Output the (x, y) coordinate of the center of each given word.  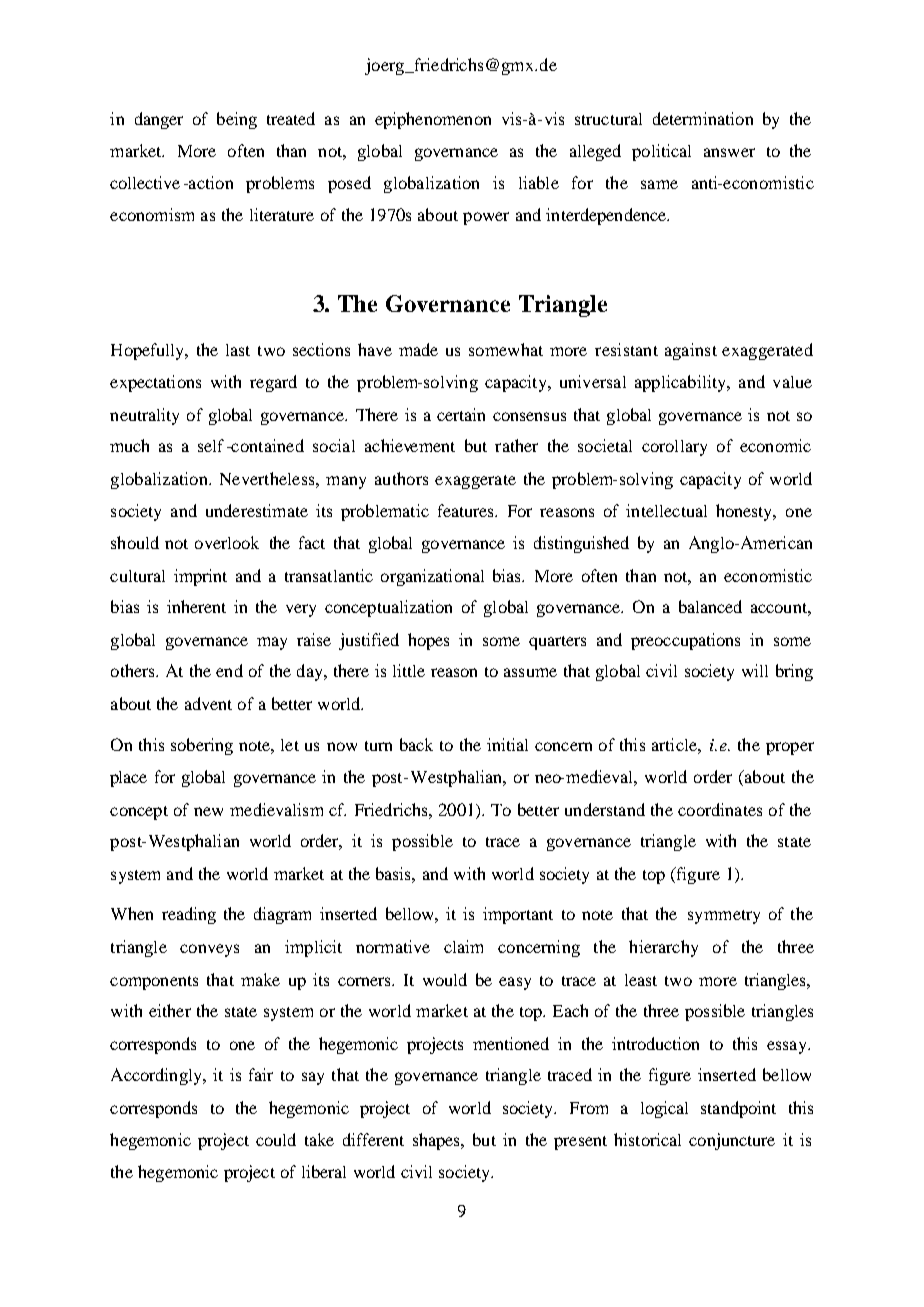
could (276, 1139)
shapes (437, 1141)
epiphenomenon (433, 120)
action (210, 182)
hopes (428, 641)
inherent (196, 606)
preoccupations (685, 641)
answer (729, 152)
